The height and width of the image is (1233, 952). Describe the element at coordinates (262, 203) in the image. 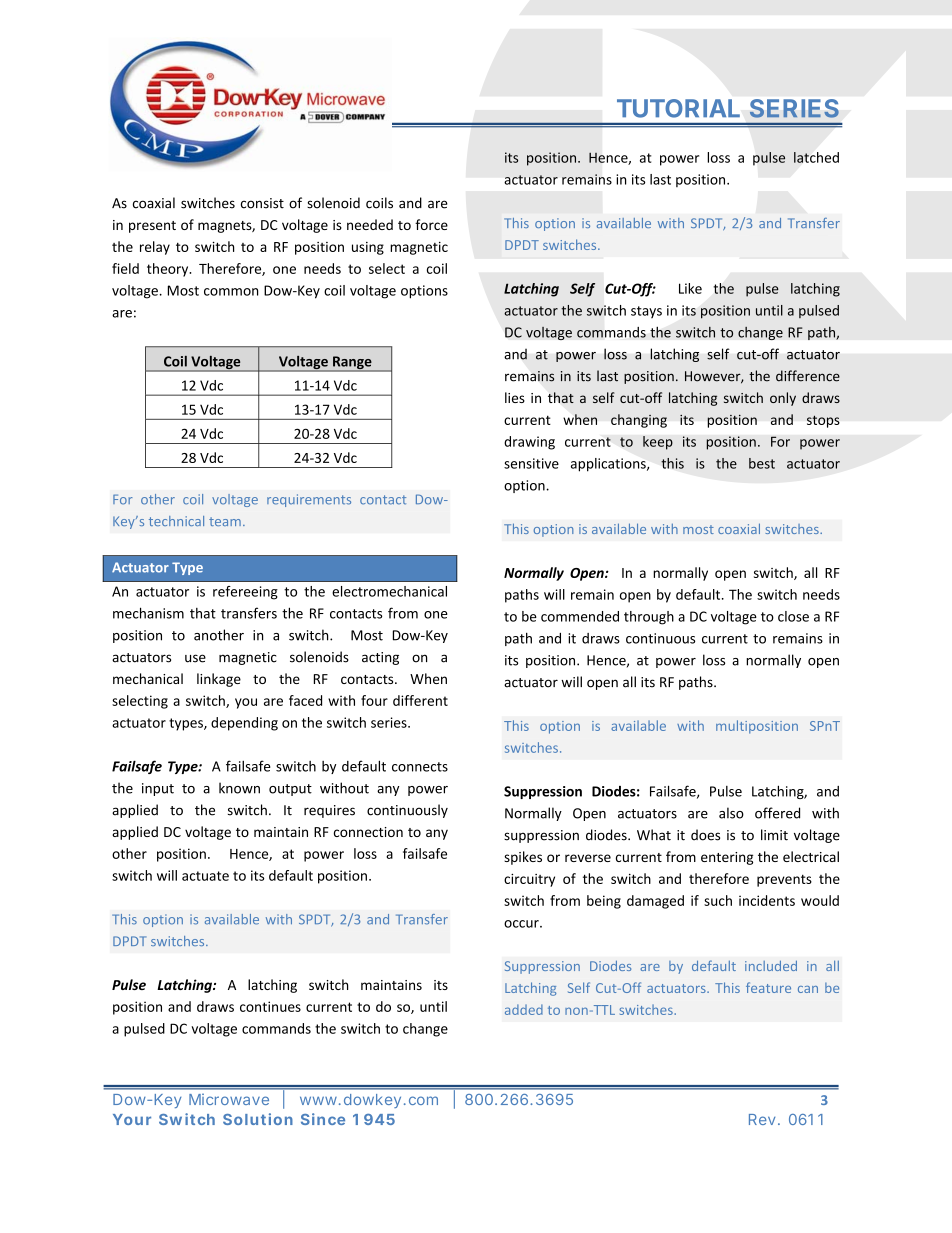

I see `consist` at that location.
